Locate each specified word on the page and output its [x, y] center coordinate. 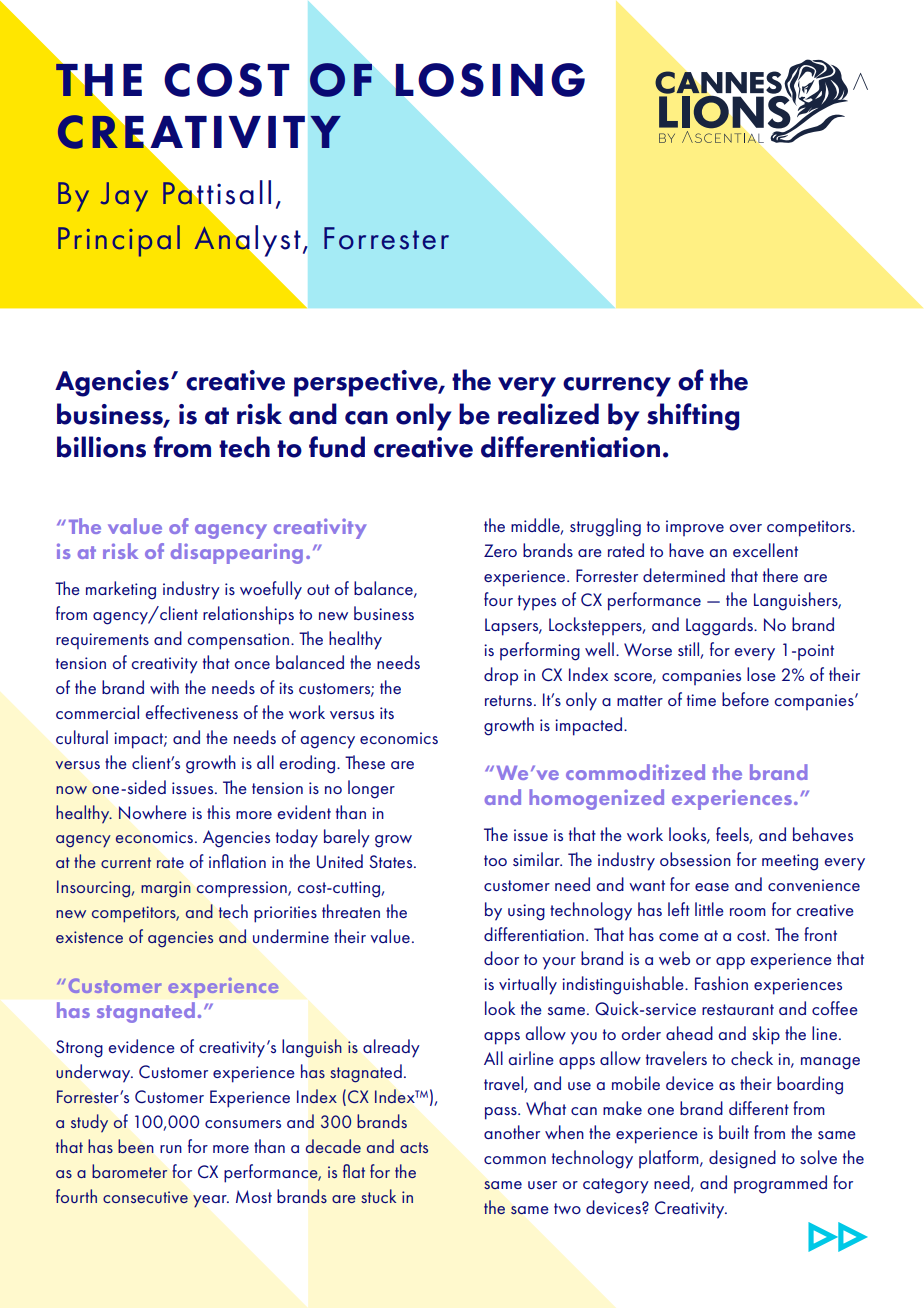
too [495, 860]
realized [548, 414]
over [746, 528]
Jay [124, 197]
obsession [695, 859]
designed [742, 1159]
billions [101, 447]
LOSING [490, 80]
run [171, 1149]
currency [617, 387]
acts [414, 1147]
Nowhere [153, 812]
